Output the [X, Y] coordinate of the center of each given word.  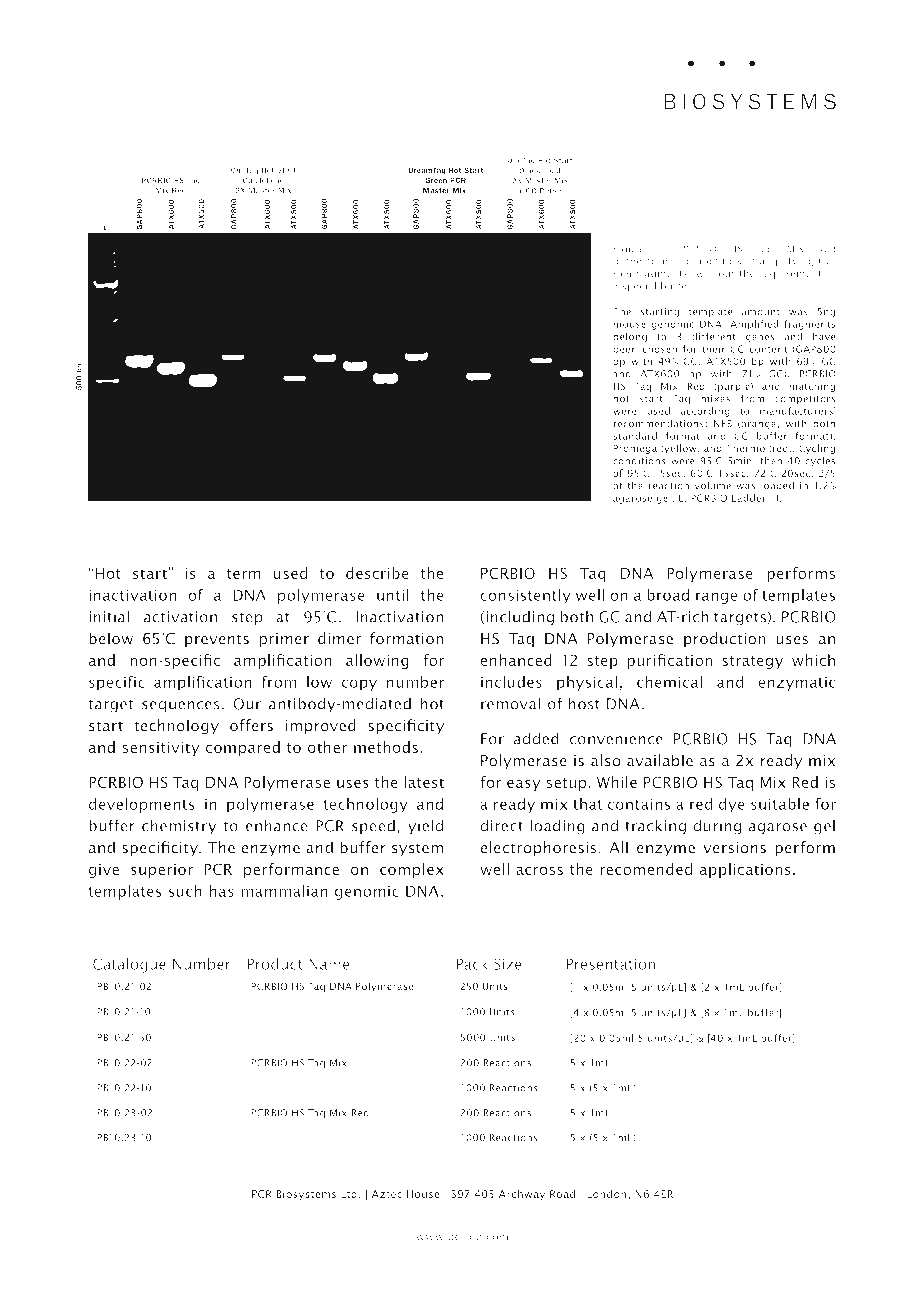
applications [745, 870]
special [639, 287]
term [244, 574]
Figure [629, 250]
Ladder [749, 498]
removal [510, 703]
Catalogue [129, 966]
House [423, 1194]
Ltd [349, 1194]
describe [377, 573]
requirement [790, 274]
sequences [181, 707]
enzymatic [797, 683]
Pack [472, 964]
